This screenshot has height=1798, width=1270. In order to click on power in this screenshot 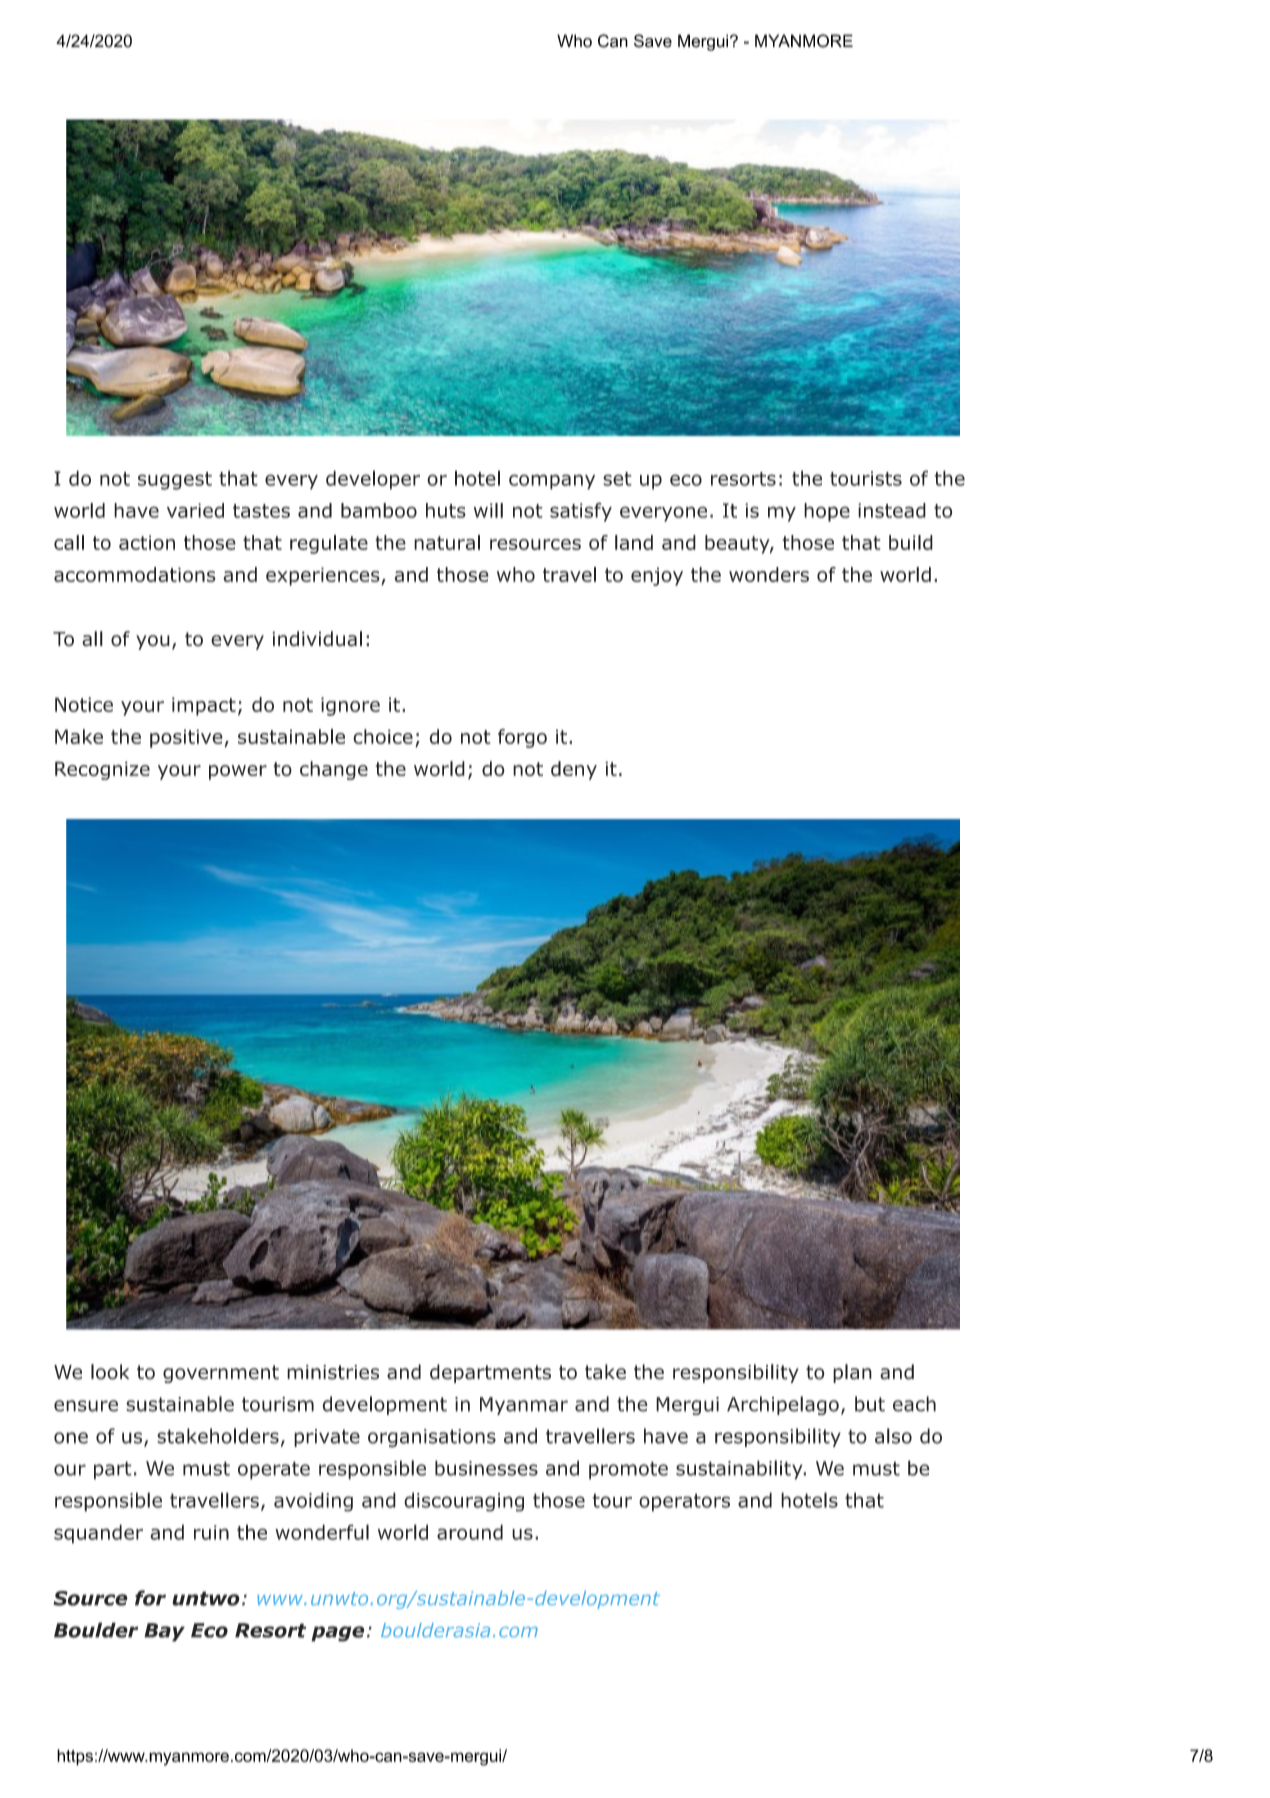, I will do `click(238, 772)`.
